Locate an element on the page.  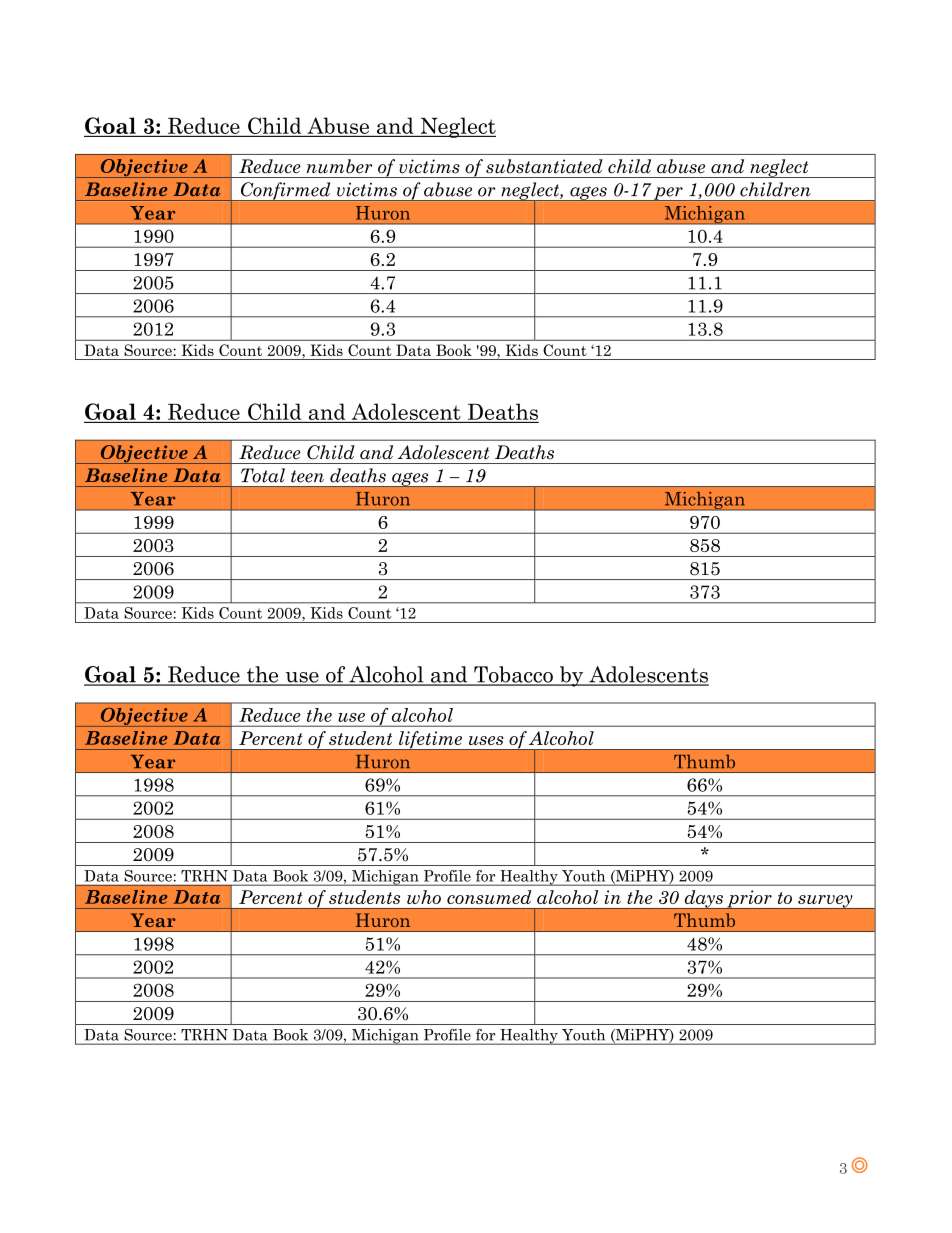
who is located at coordinates (424, 897).
